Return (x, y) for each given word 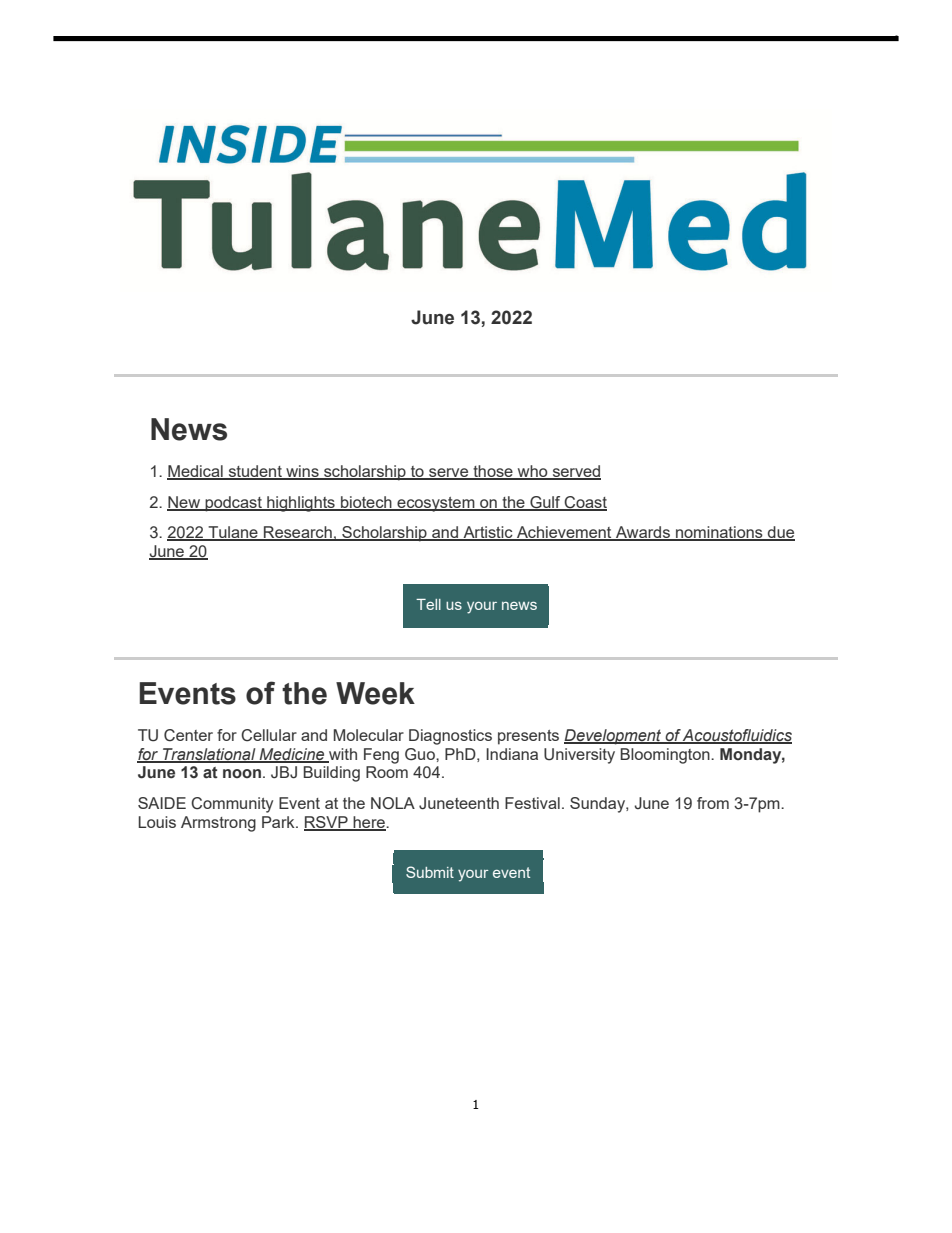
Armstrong (218, 824)
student (255, 472)
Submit (430, 872)
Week (375, 693)
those (493, 472)
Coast (585, 503)
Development (614, 737)
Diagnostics (450, 737)
